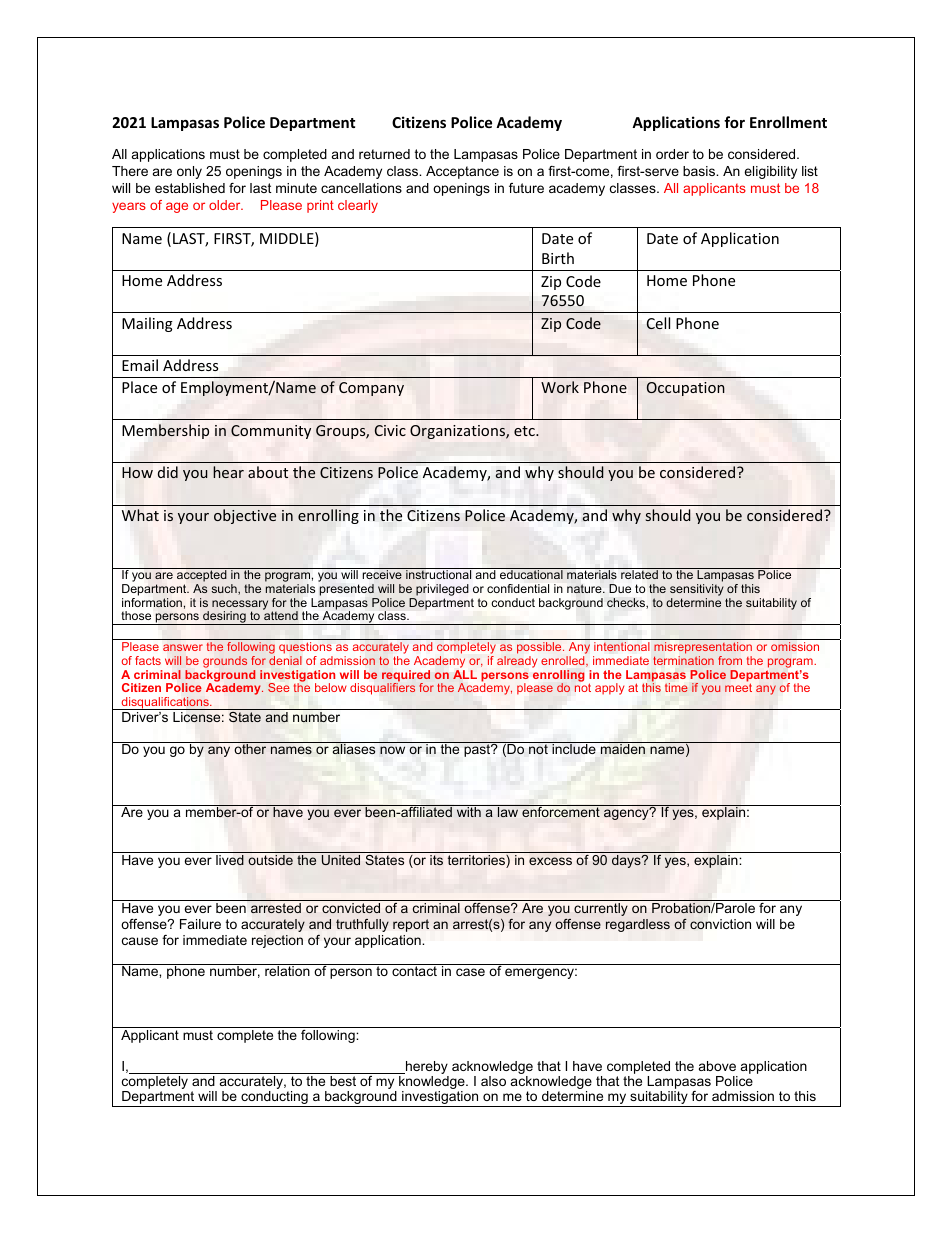 The image size is (952, 1233). Describe the element at coordinates (700, 171) in the page. I see `basis` at that location.
